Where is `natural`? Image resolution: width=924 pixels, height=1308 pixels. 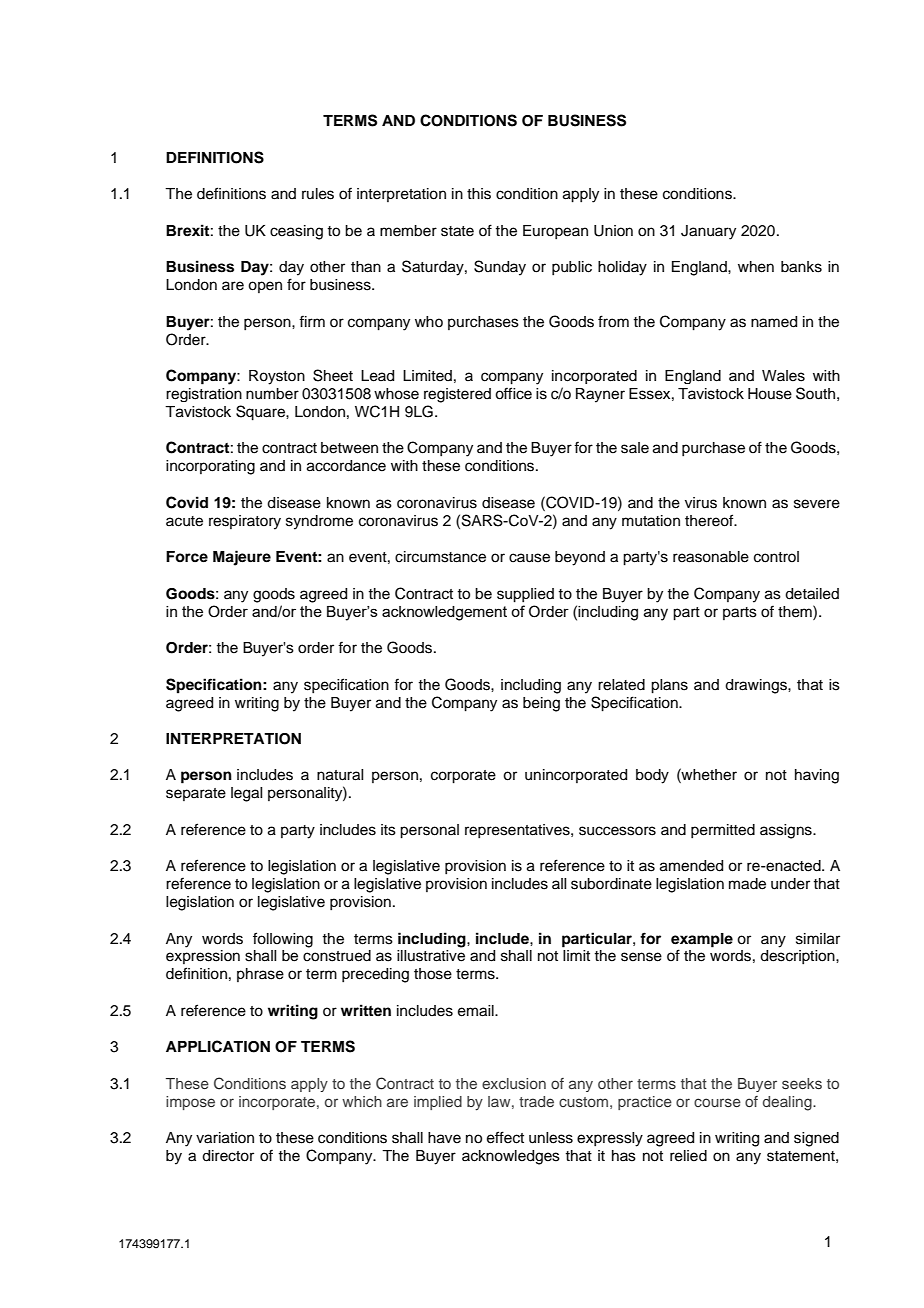
natural is located at coordinates (340, 775).
